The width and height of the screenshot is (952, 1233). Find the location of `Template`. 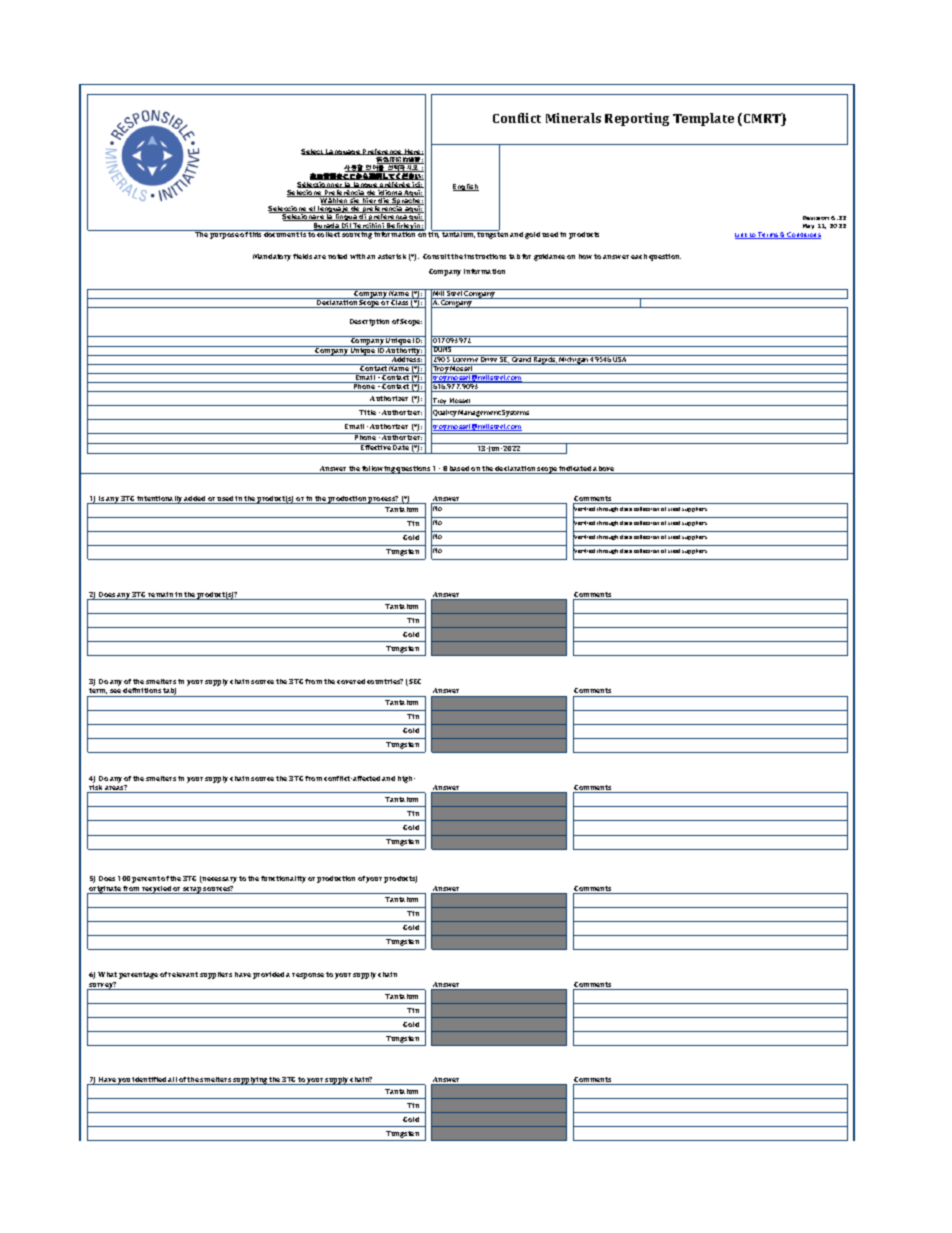

Template is located at coordinates (703, 119).
